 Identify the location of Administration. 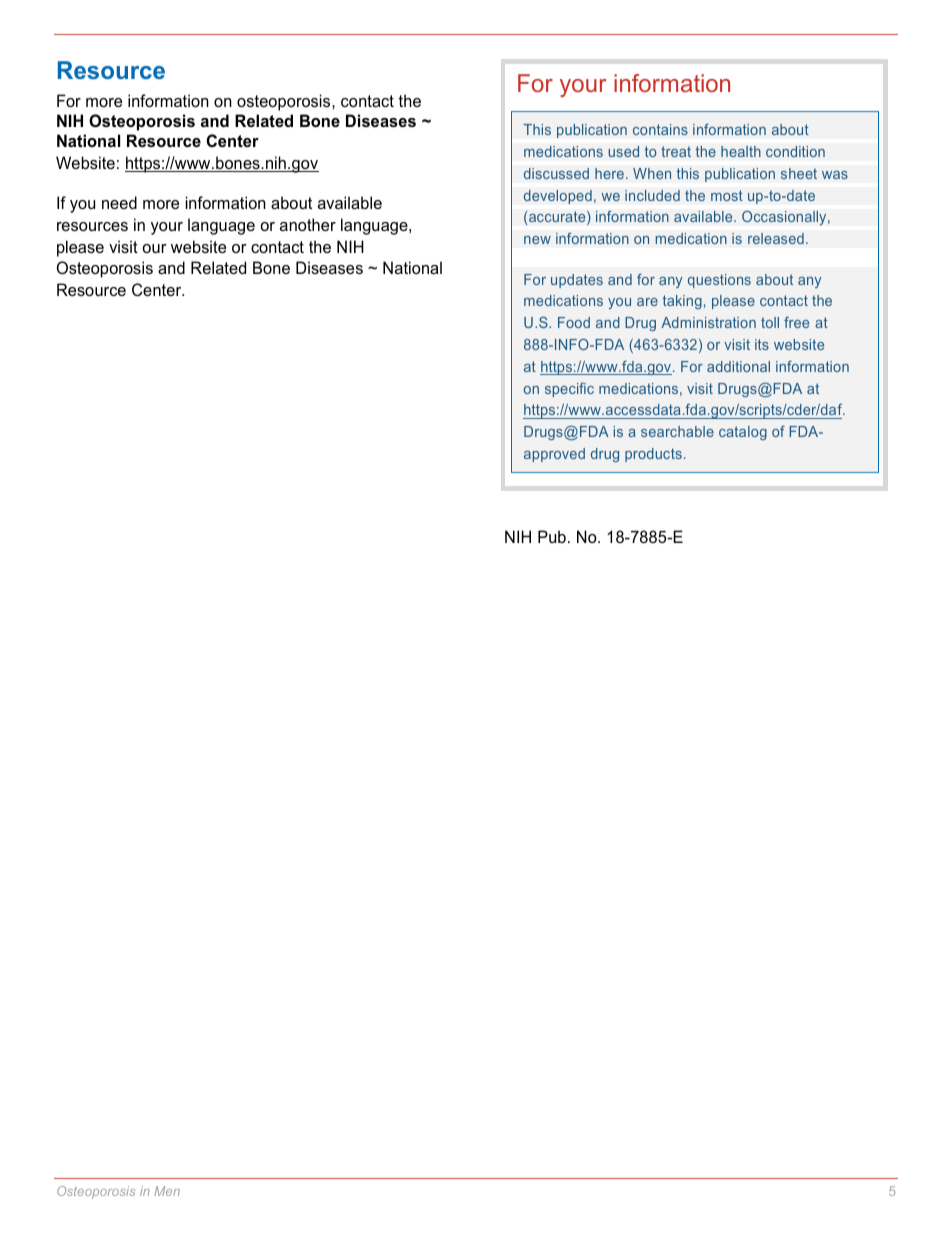
(708, 322).
